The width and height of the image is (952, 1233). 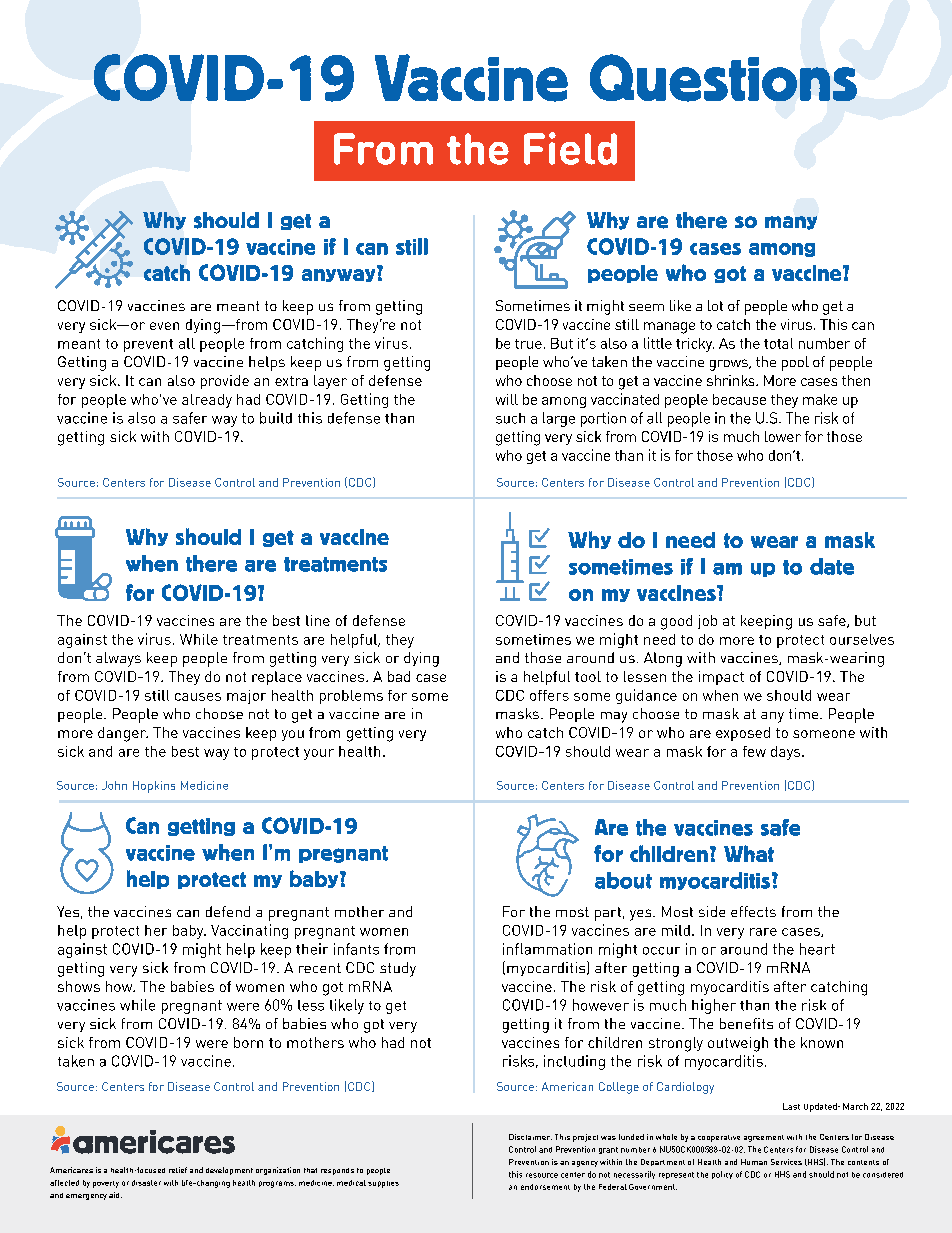 What do you see at coordinates (723, 78) in the image?
I see `Questions` at bounding box center [723, 78].
